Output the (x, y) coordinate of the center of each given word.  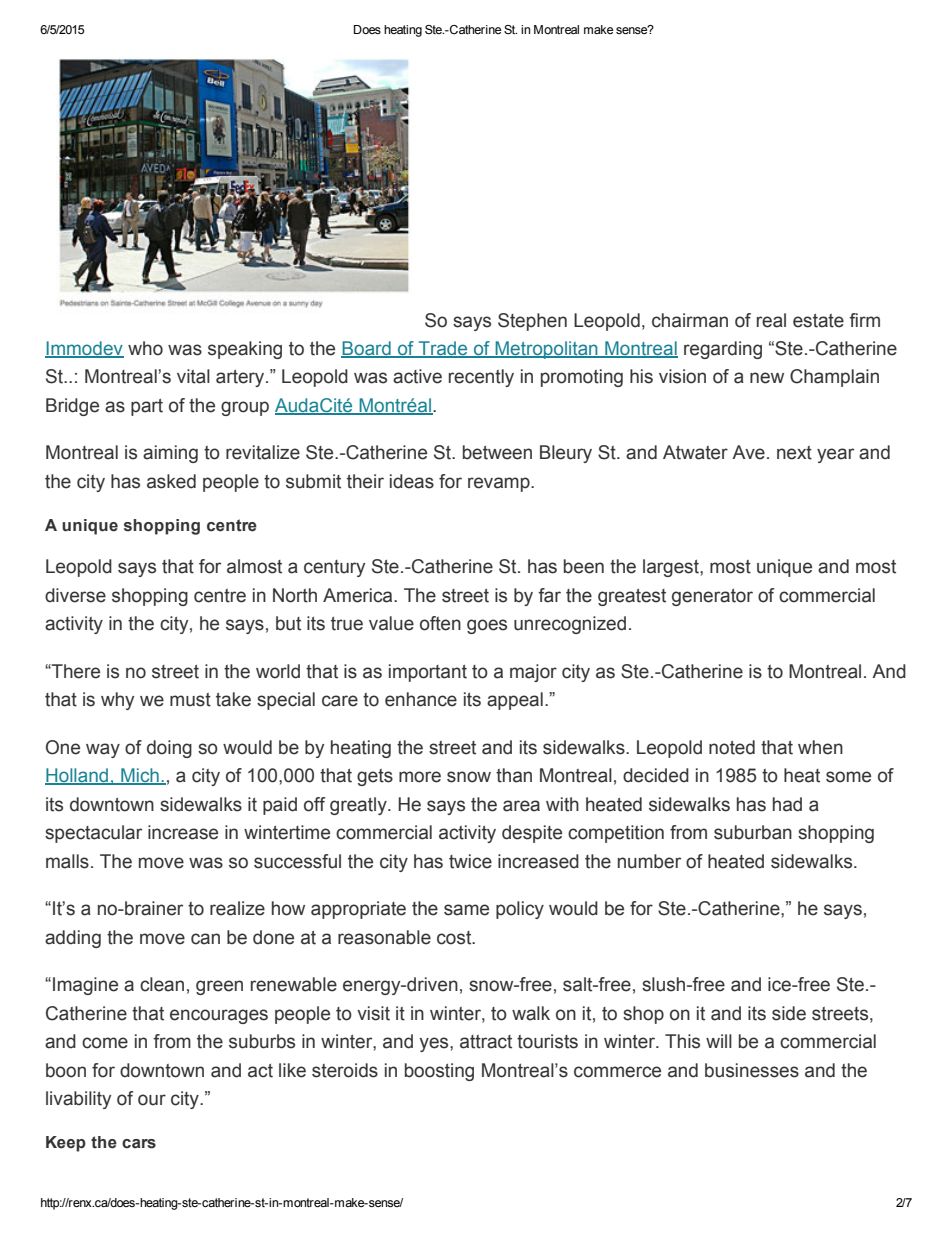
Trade (443, 349)
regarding (723, 350)
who (145, 348)
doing (169, 749)
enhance (421, 699)
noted (732, 747)
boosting (439, 1072)
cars (139, 1144)
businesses (752, 1070)
